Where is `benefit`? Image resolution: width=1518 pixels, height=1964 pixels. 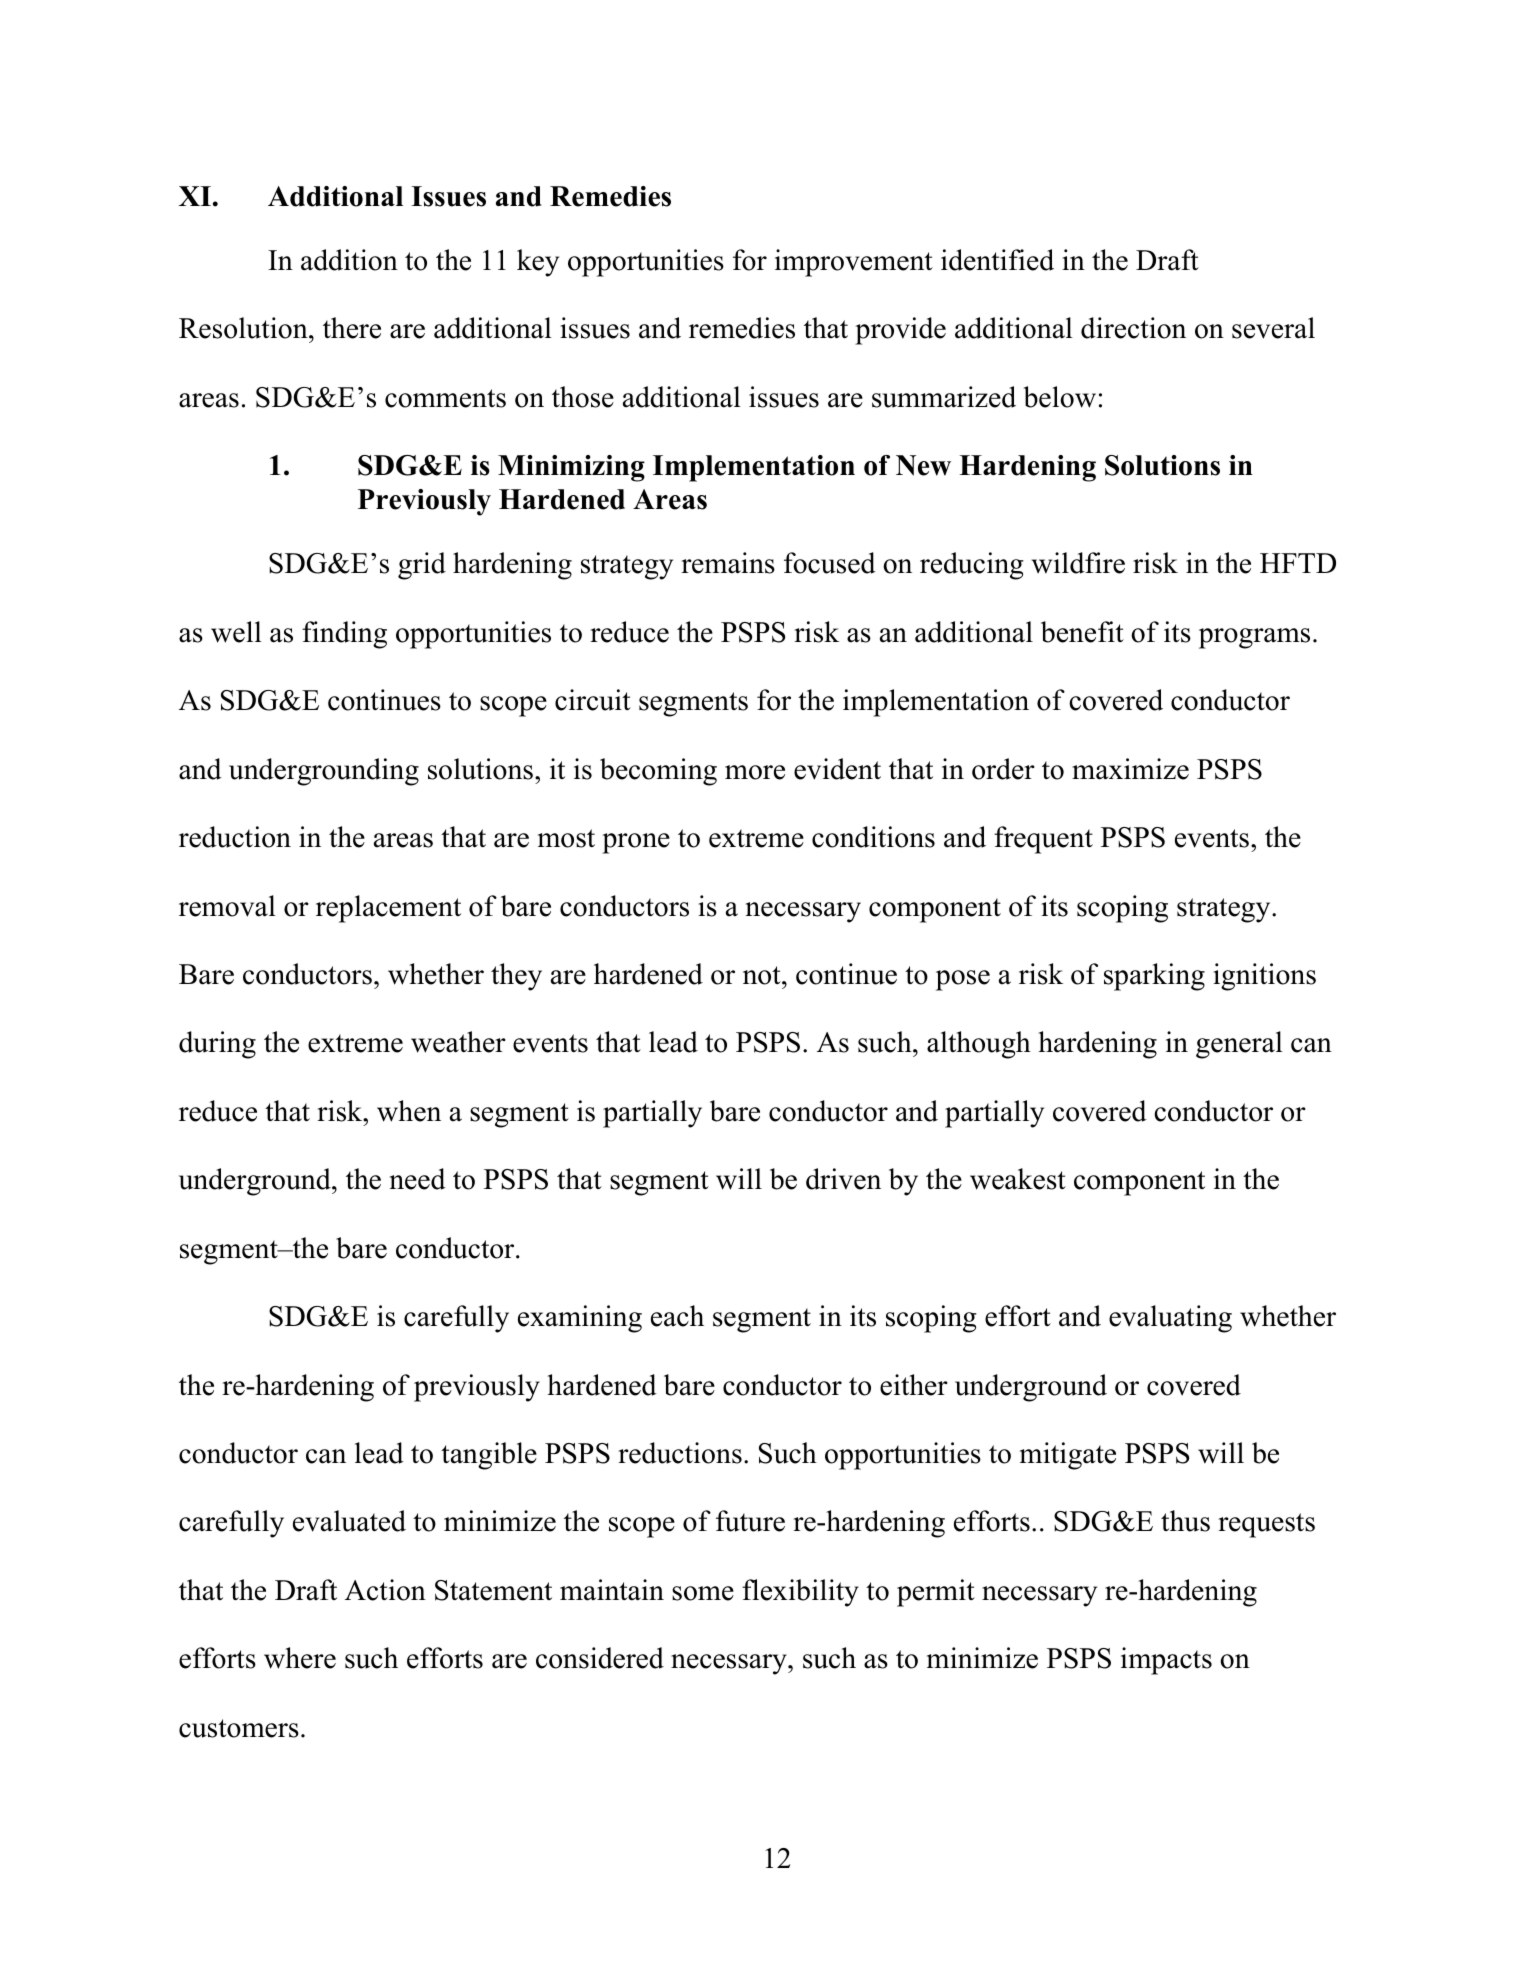
benefit is located at coordinates (1082, 632).
